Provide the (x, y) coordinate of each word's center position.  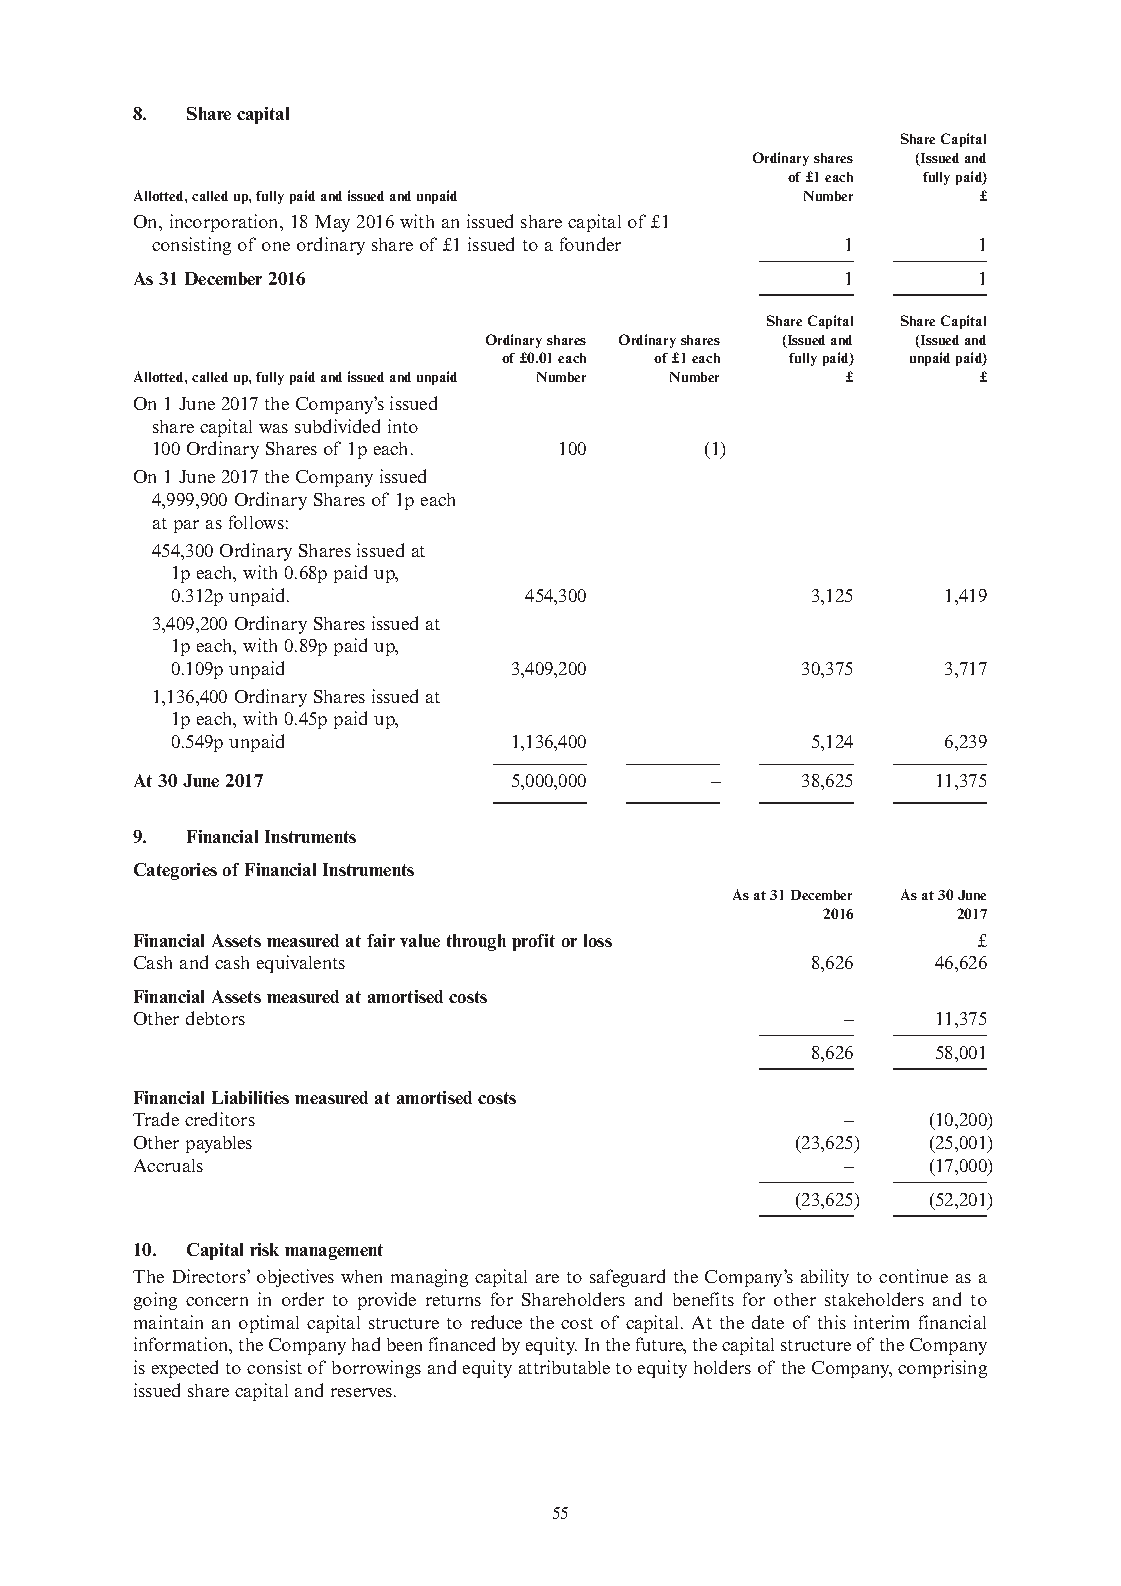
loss (598, 940)
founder (590, 244)
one (276, 246)
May (332, 223)
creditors (220, 1119)
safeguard (627, 1278)
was (273, 428)
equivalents (301, 964)
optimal (269, 1324)
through (476, 942)
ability (825, 1278)
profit (533, 942)
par (186, 526)
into (403, 426)
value (420, 940)
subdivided (337, 426)
